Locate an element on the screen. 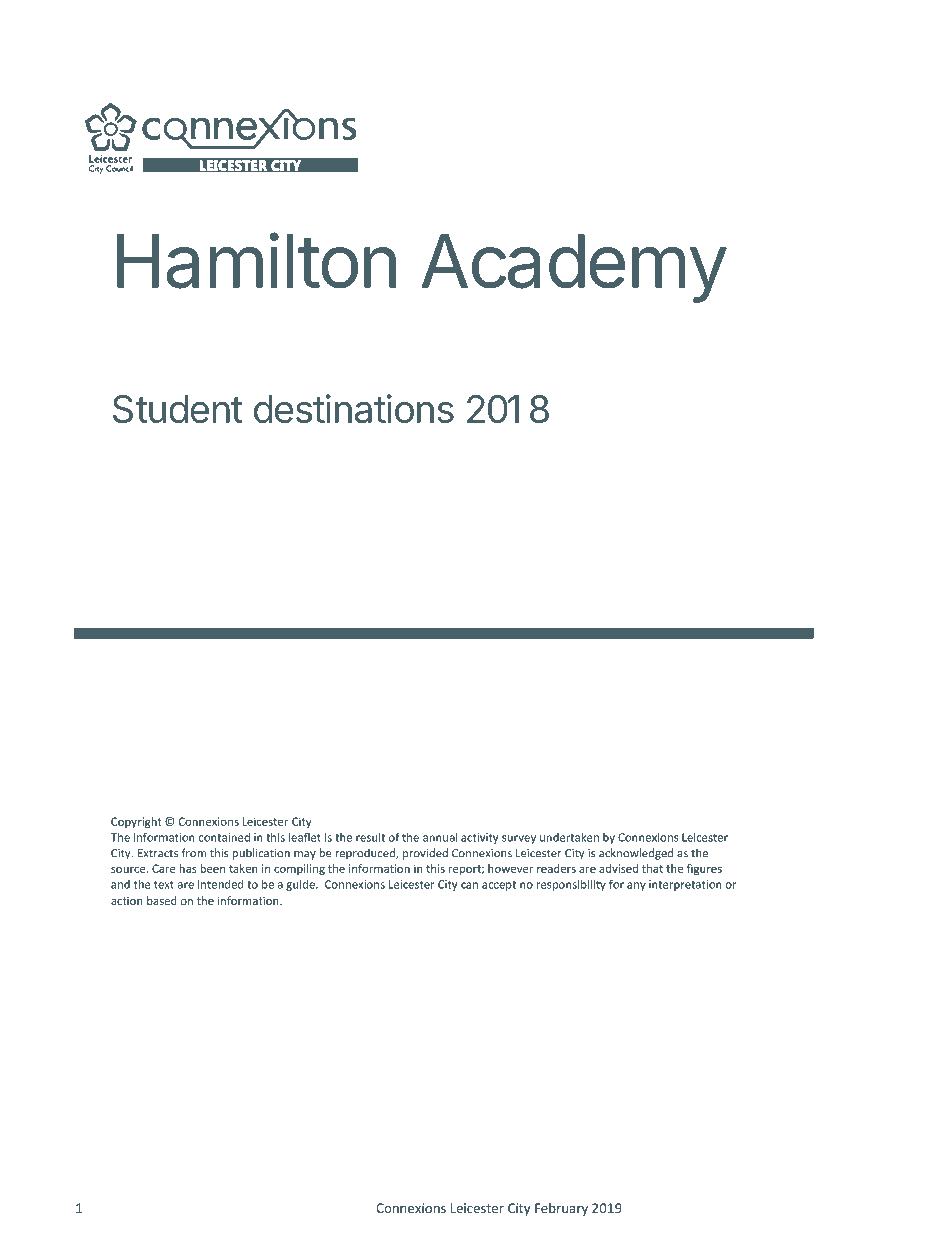 This screenshot has height=1233, width=952. survey is located at coordinates (519, 839).
